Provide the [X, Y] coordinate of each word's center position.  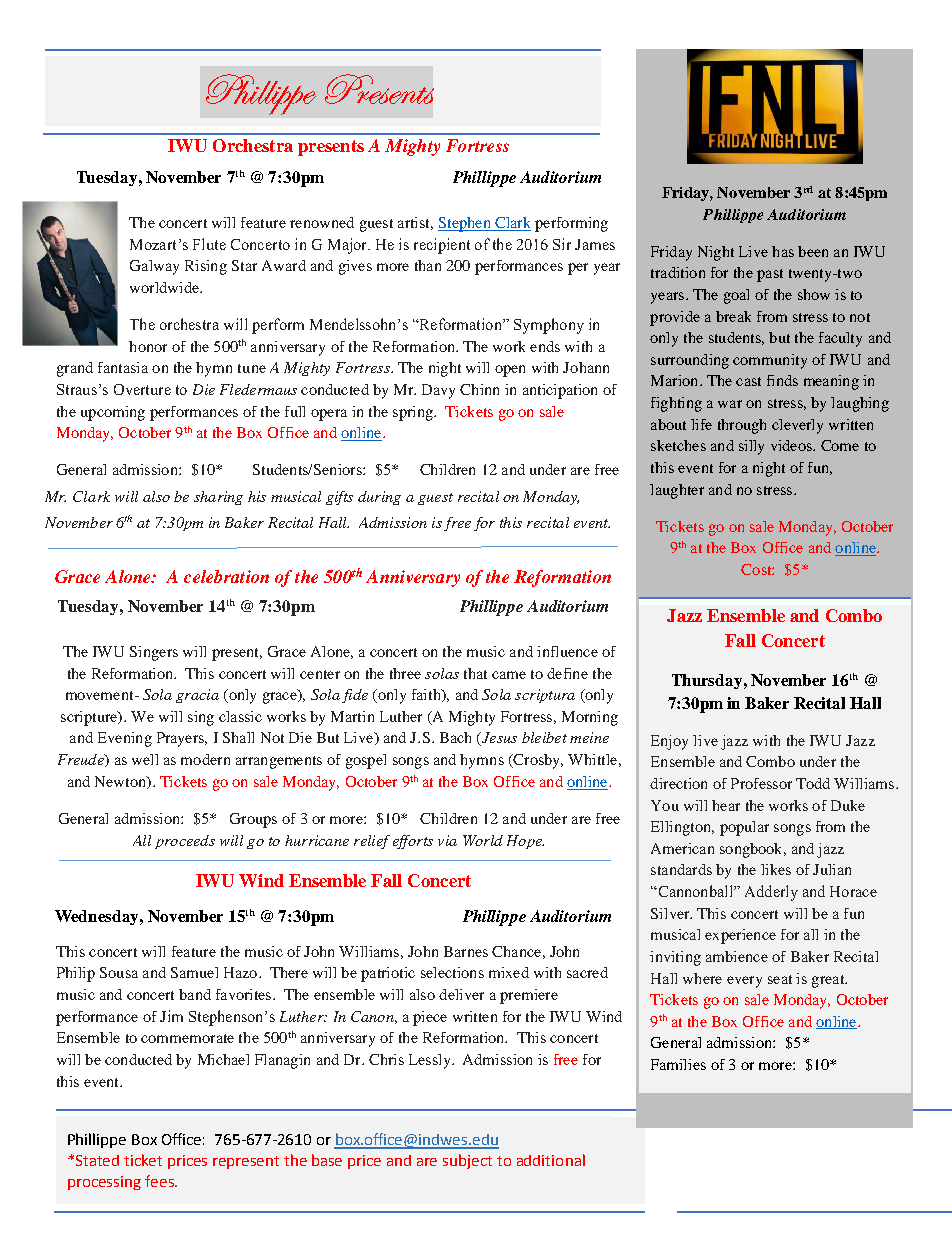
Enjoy [669, 742]
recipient [442, 246]
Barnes [466, 951]
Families [678, 1064]
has [783, 251]
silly [751, 447]
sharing [218, 498]
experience [740, 936]
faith [427, 695]
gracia [197, 696]
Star [244, 265]
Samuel [194, 972]
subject [467, 1161]
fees [160, 1181]
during [379, 498]
